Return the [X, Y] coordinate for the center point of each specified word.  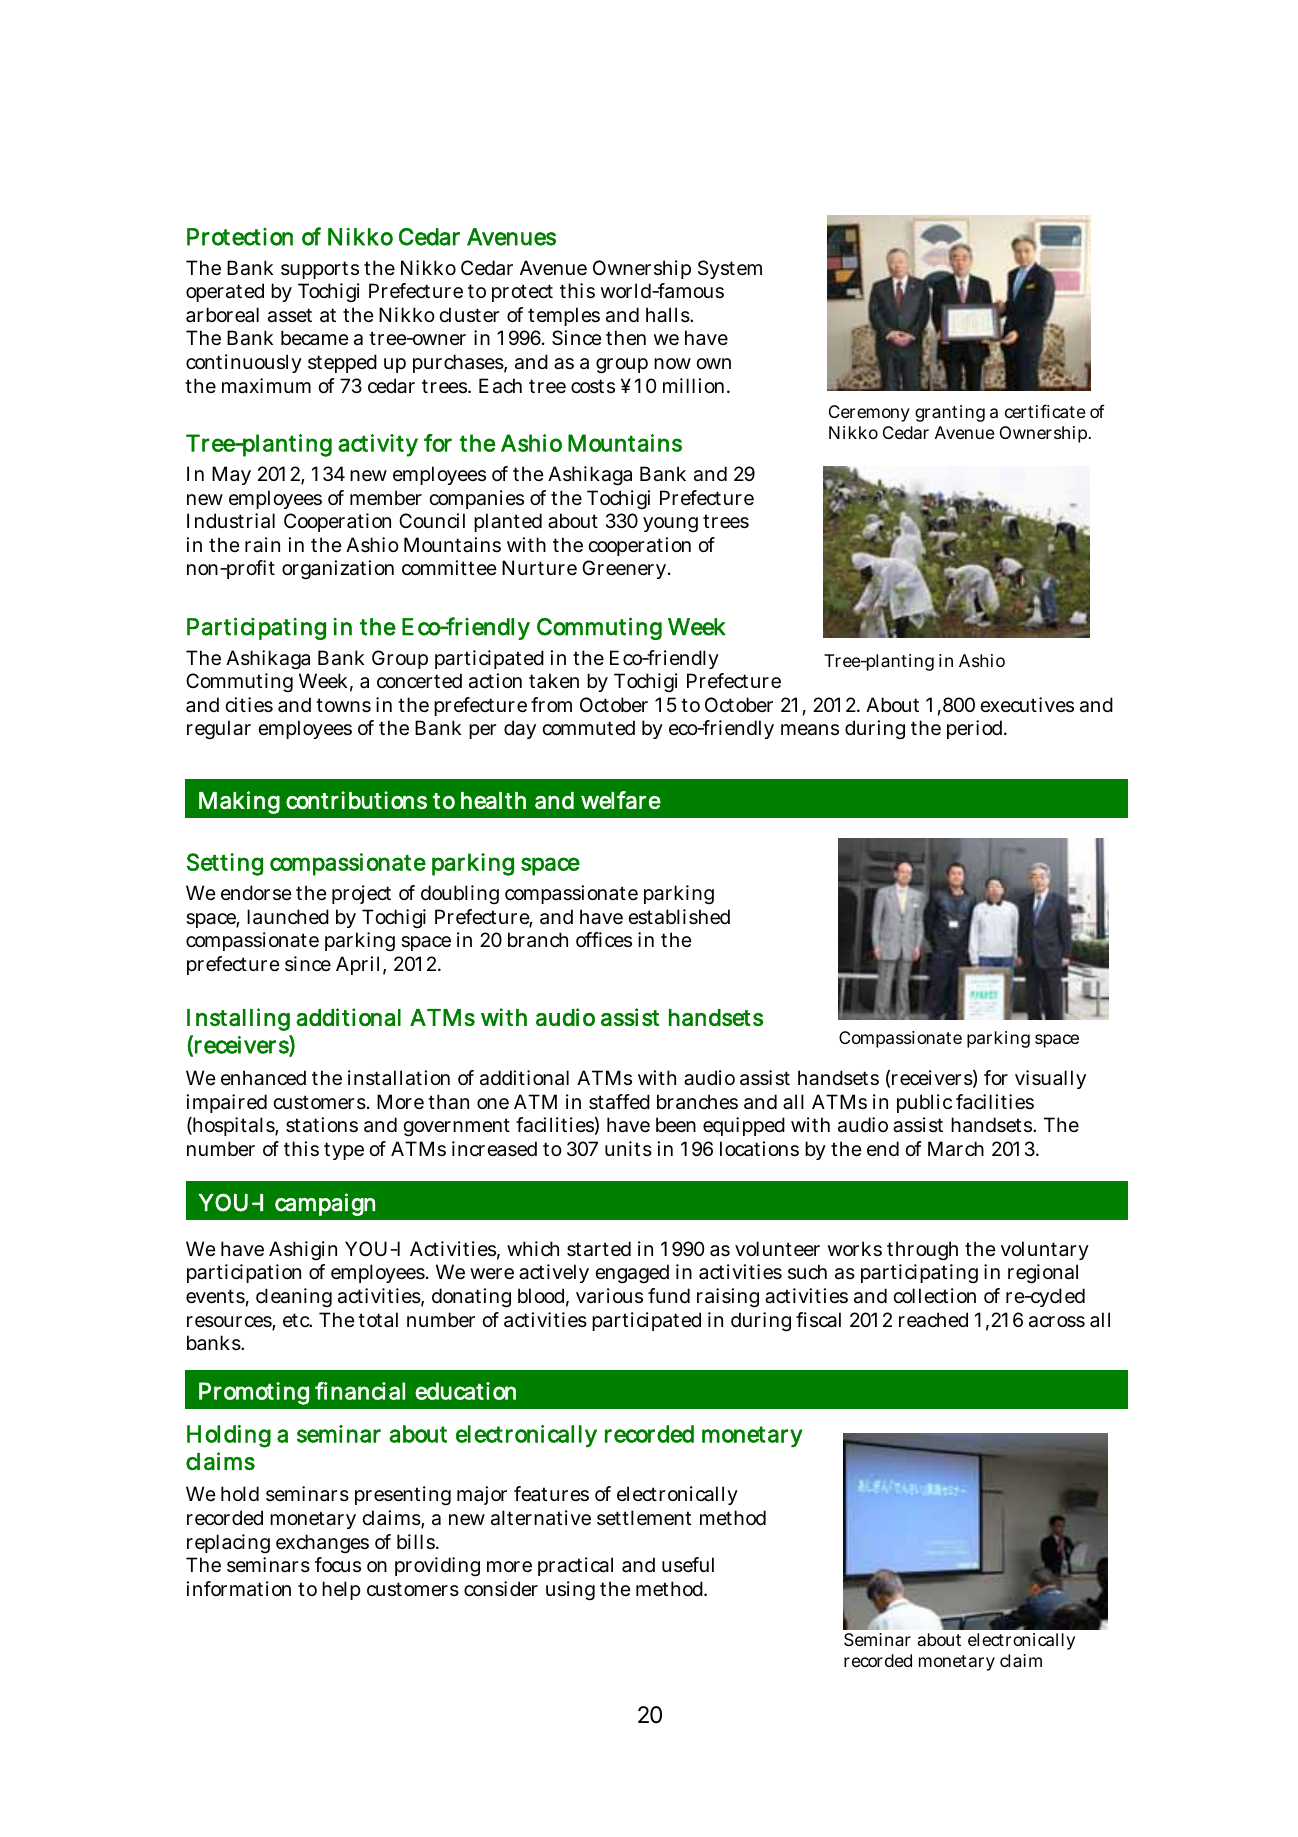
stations [322, 1125]
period [976, 729]
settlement [644, 1518]
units [628, 1148]
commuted [588, 727]
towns [343, 705]
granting [950, 413]
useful [688, 1565]
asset [290, 315]
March [956, 1149]
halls [668, 315]
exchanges [322, 1543]
